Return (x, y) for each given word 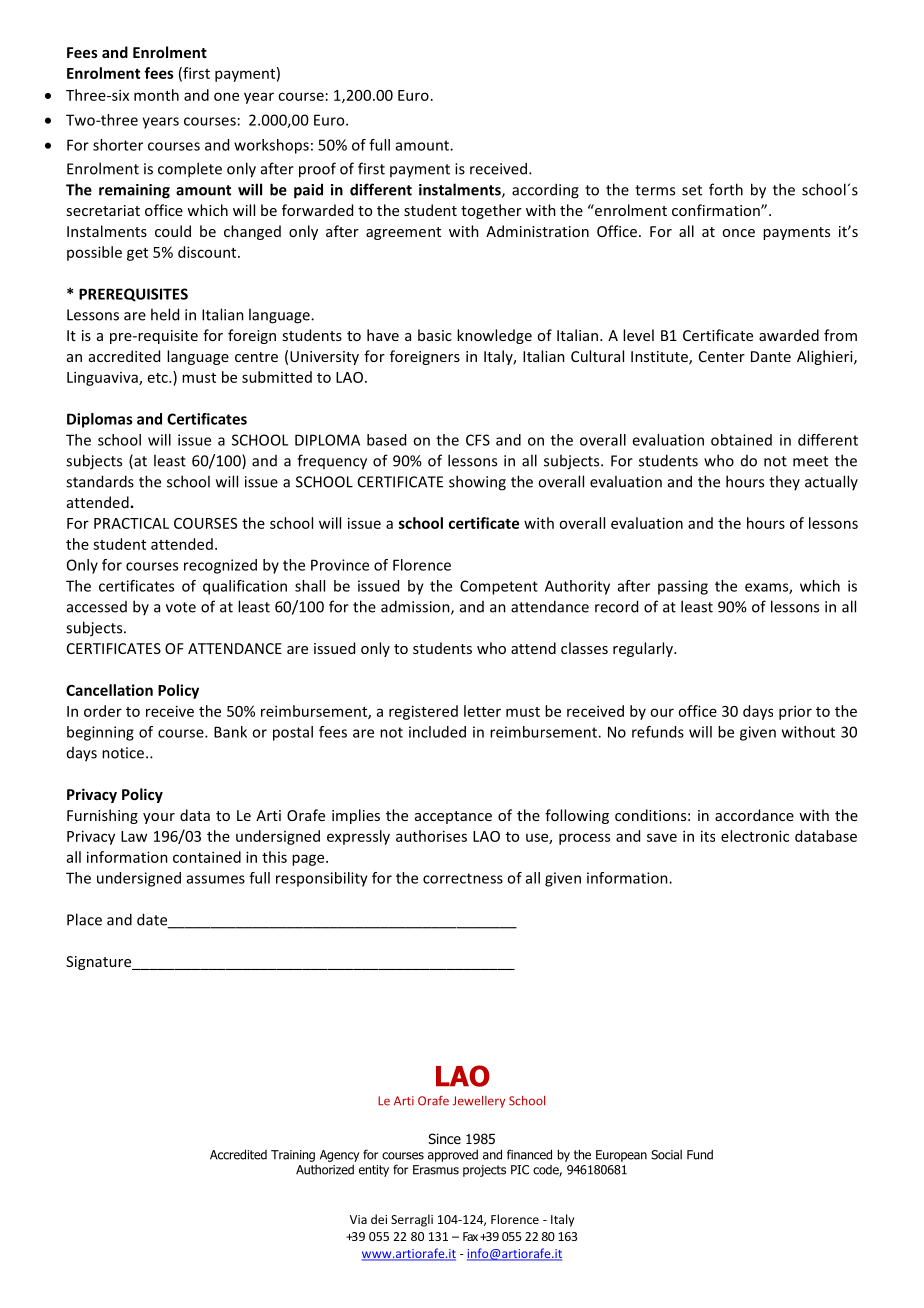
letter (482, 711)
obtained (741, 440)
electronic (755, 836)
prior (795, 712)
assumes (216, 879)
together (491, 211)
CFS (478, 440)
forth (726, 189)
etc (159, 378)
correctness (463, 878)
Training (293, 1156)
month (156, 95)
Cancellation (109, 690)
